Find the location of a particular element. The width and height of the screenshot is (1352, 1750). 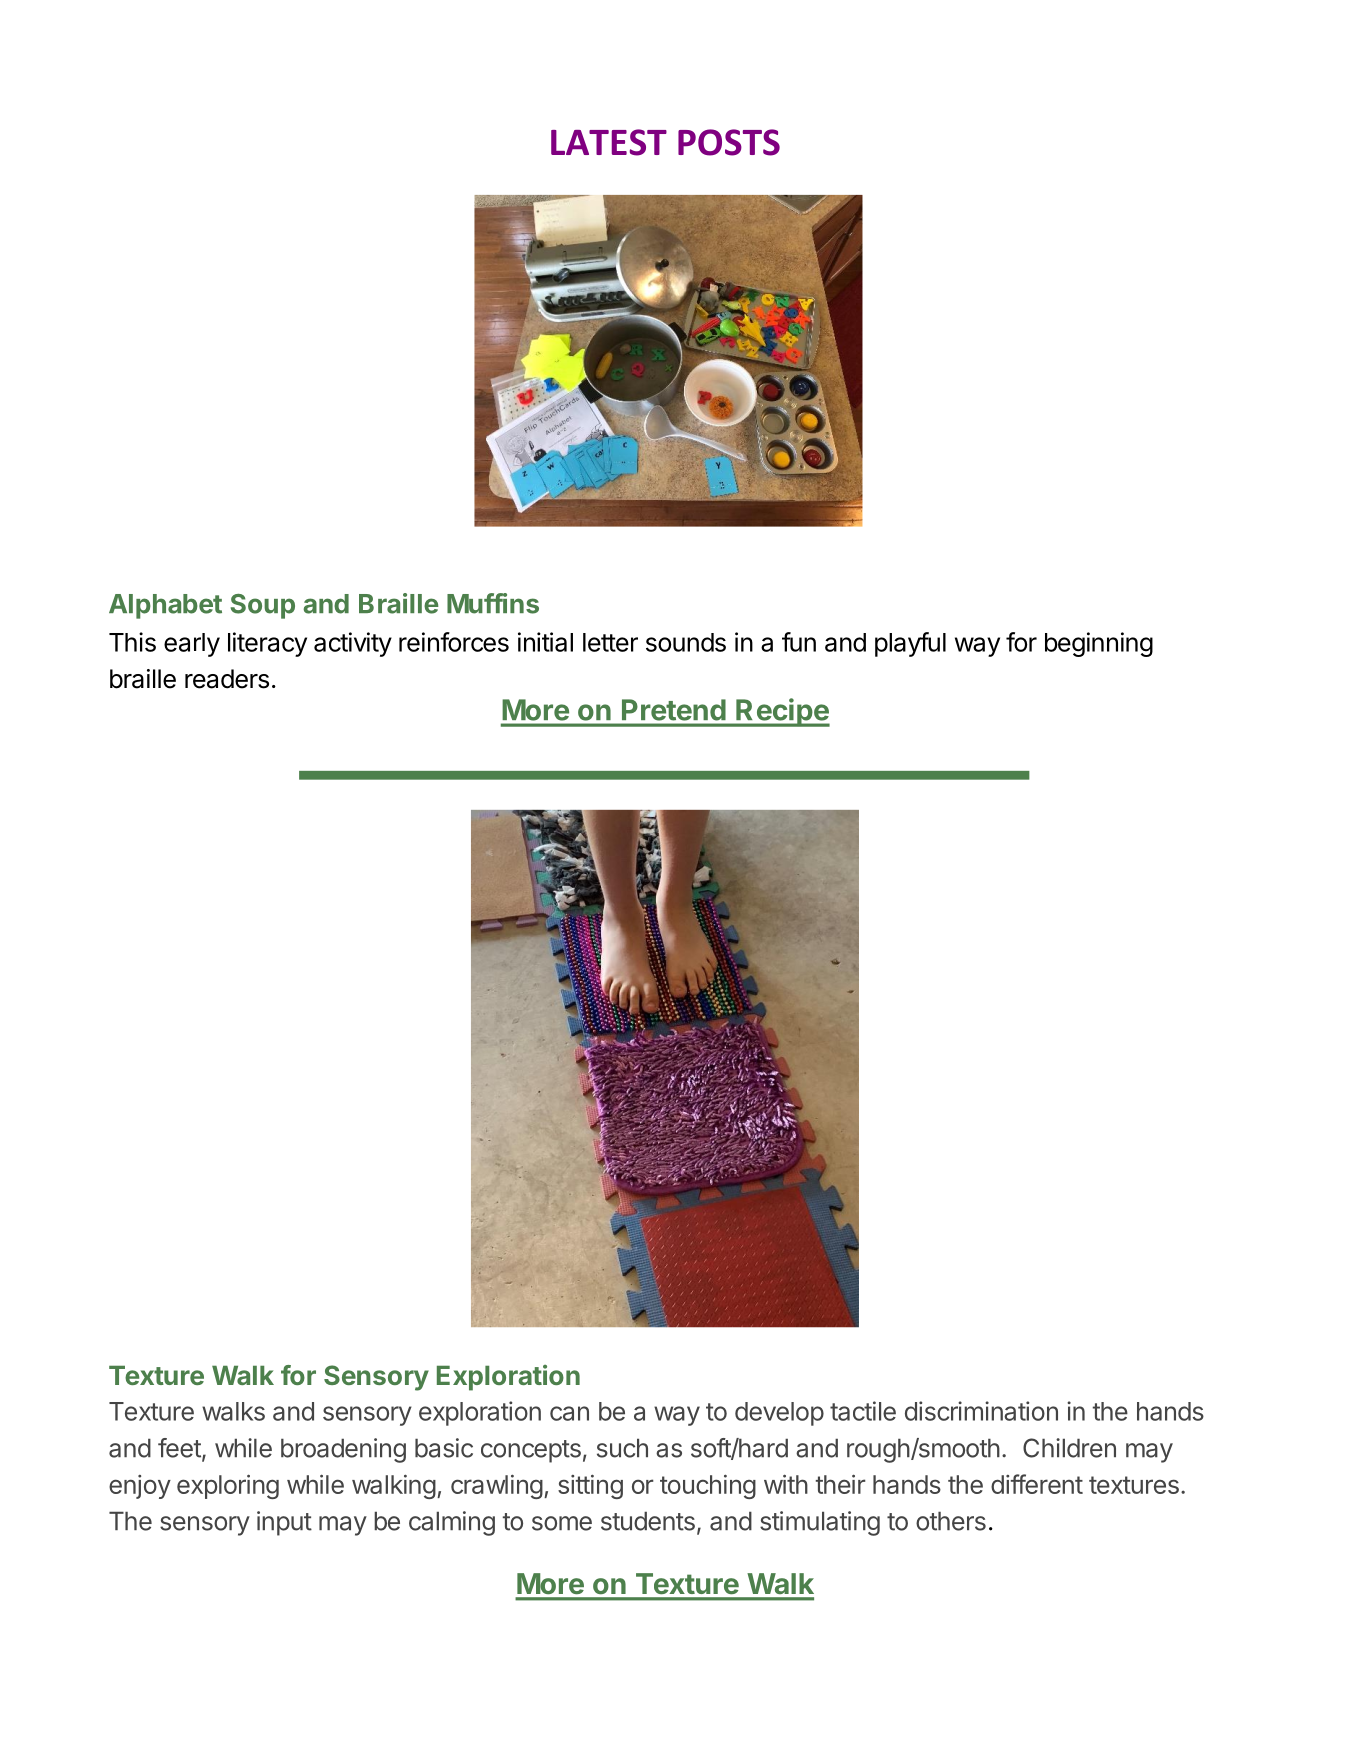

Pretend is located at coordinates (673, 710).
